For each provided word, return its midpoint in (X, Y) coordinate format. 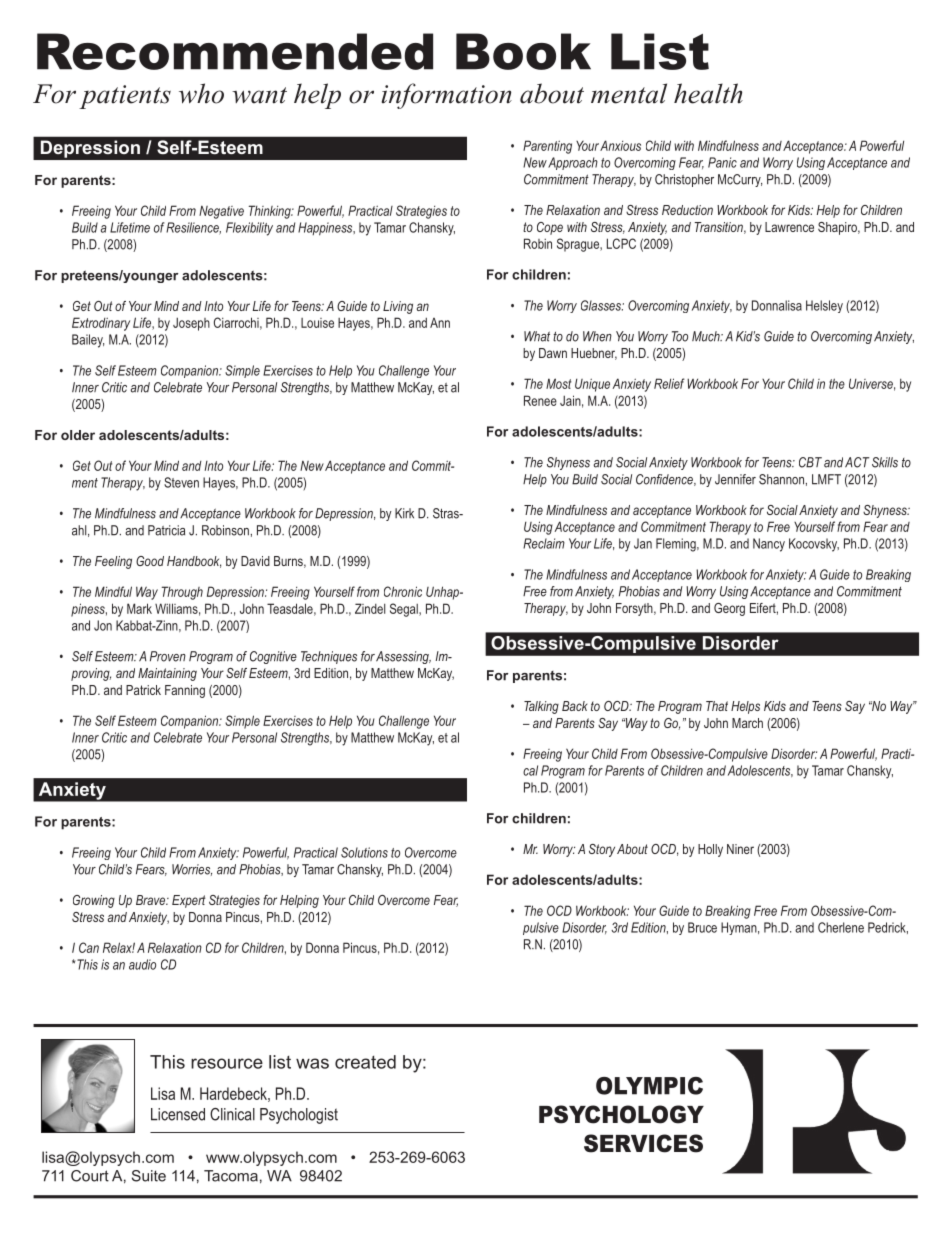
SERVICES (643, 1143)
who (201, 93)
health (708, 93)
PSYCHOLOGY (621, 1114)
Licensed (178, 1114)
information (447, 96)
